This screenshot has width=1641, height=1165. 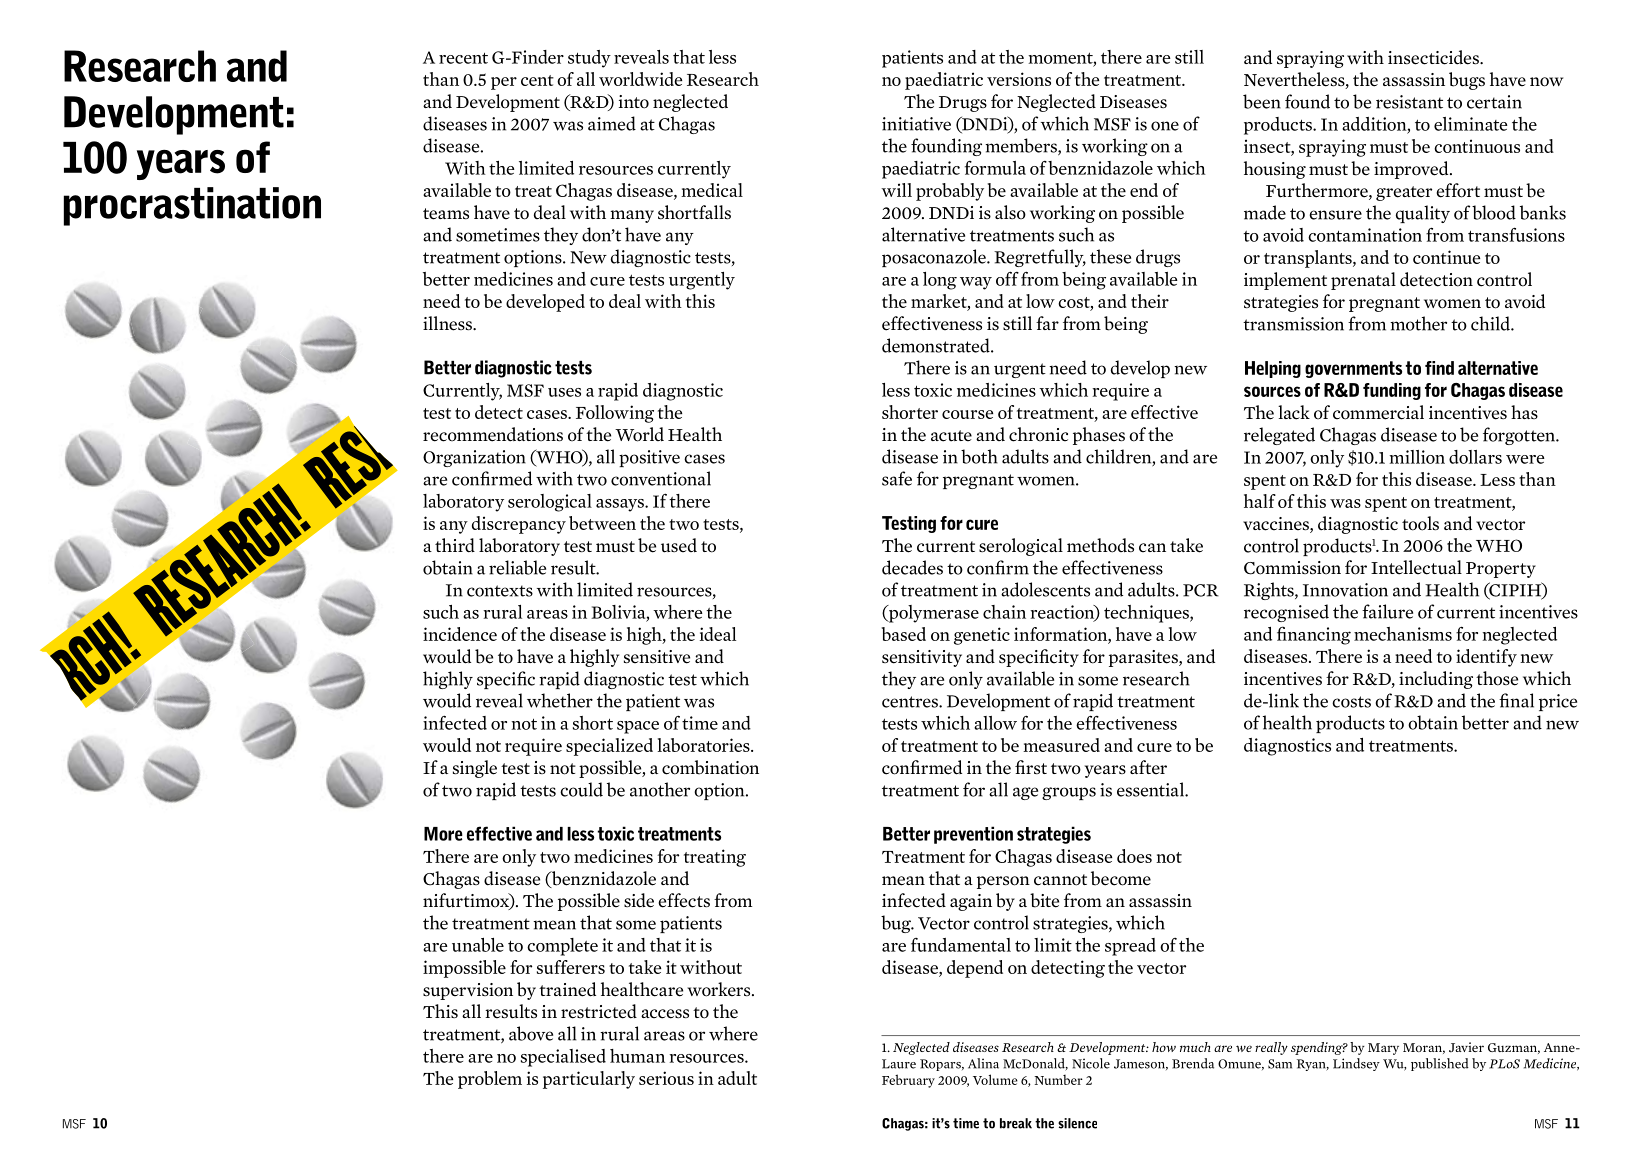 What do you see at coordinates (1409, 102) in the screenshot?
I see `resistant` at bounding box center [1409, 102].
